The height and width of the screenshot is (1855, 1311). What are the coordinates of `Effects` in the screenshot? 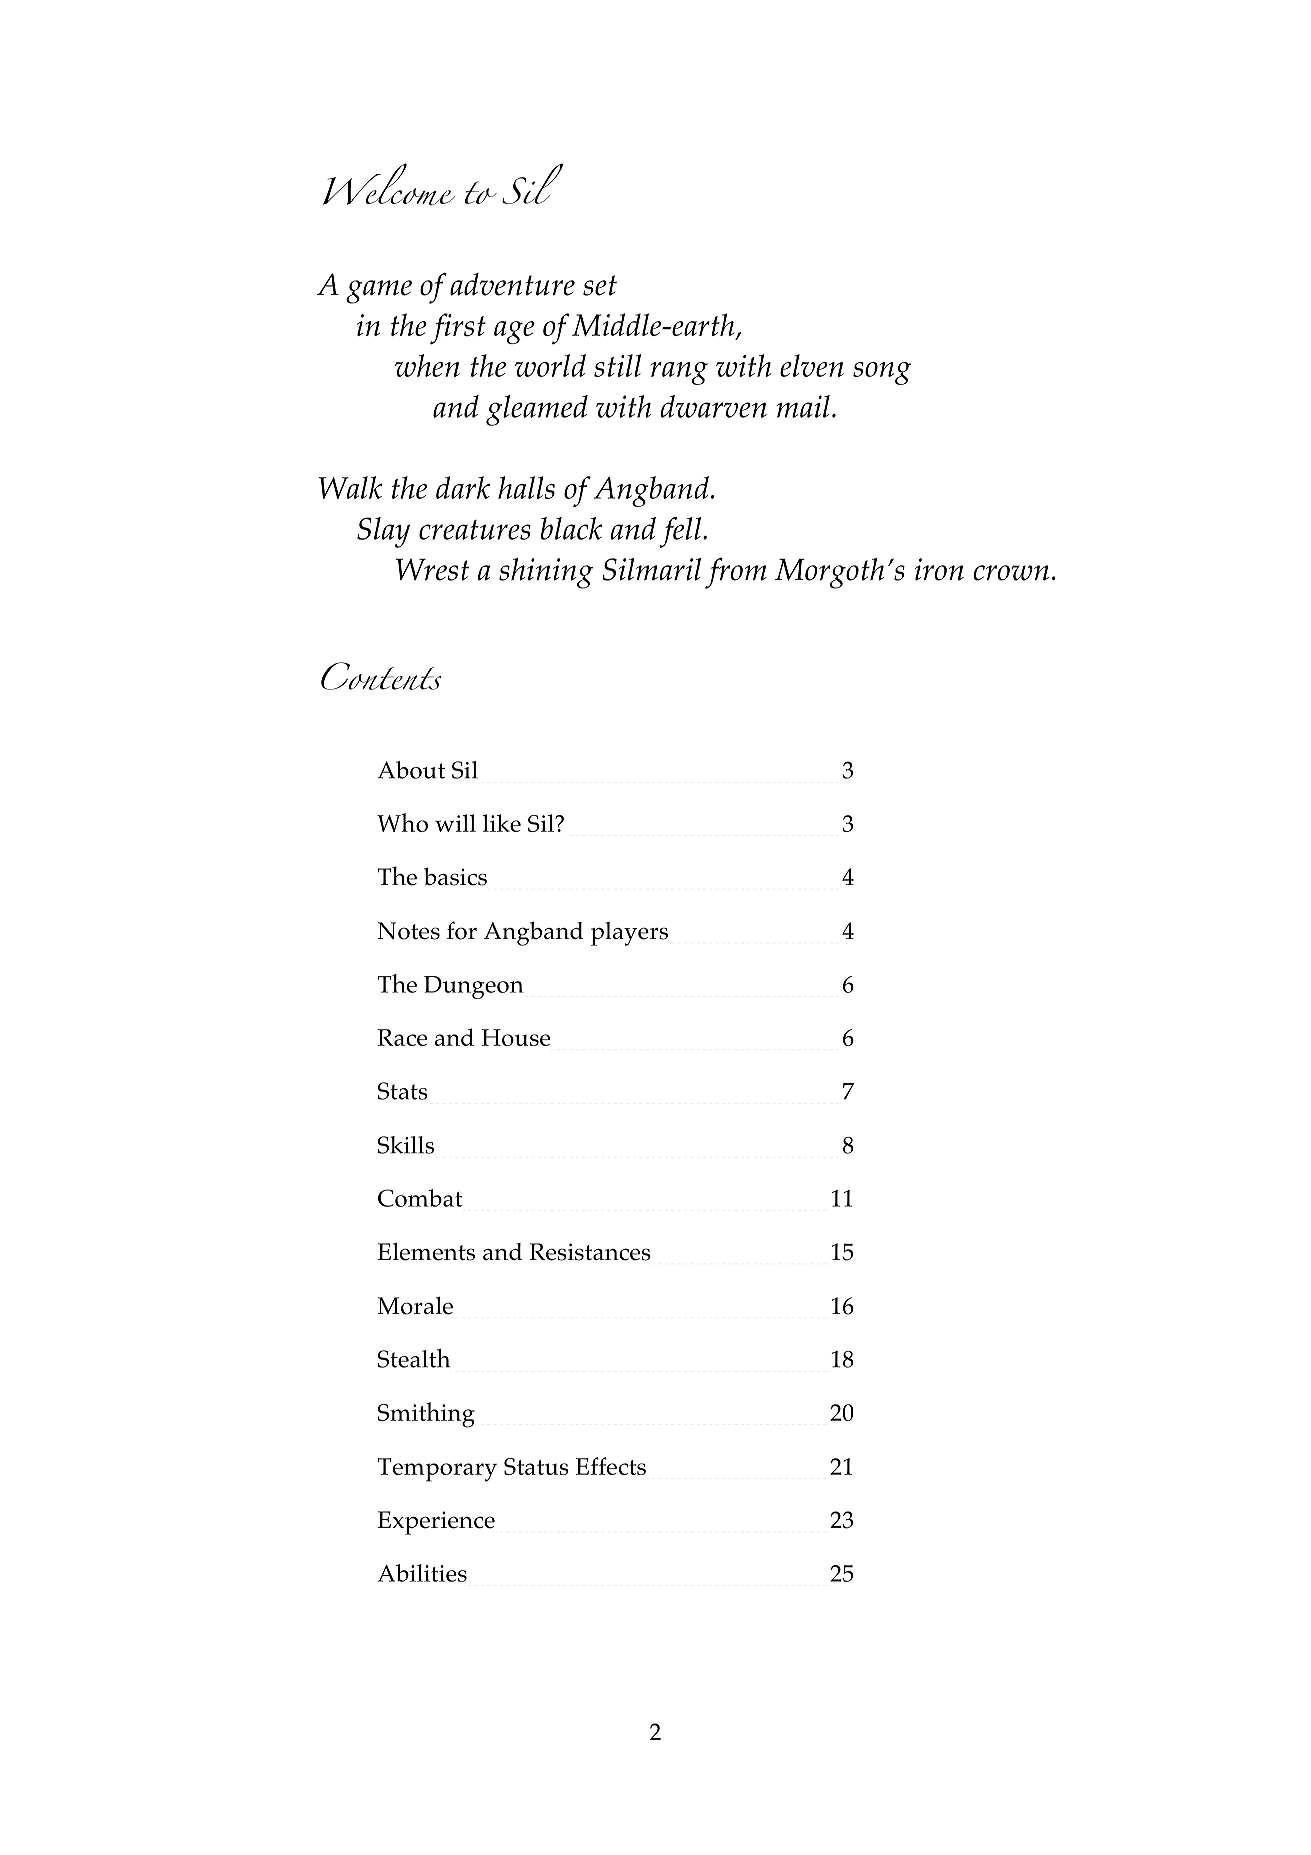 It's located at (611, 1466).
